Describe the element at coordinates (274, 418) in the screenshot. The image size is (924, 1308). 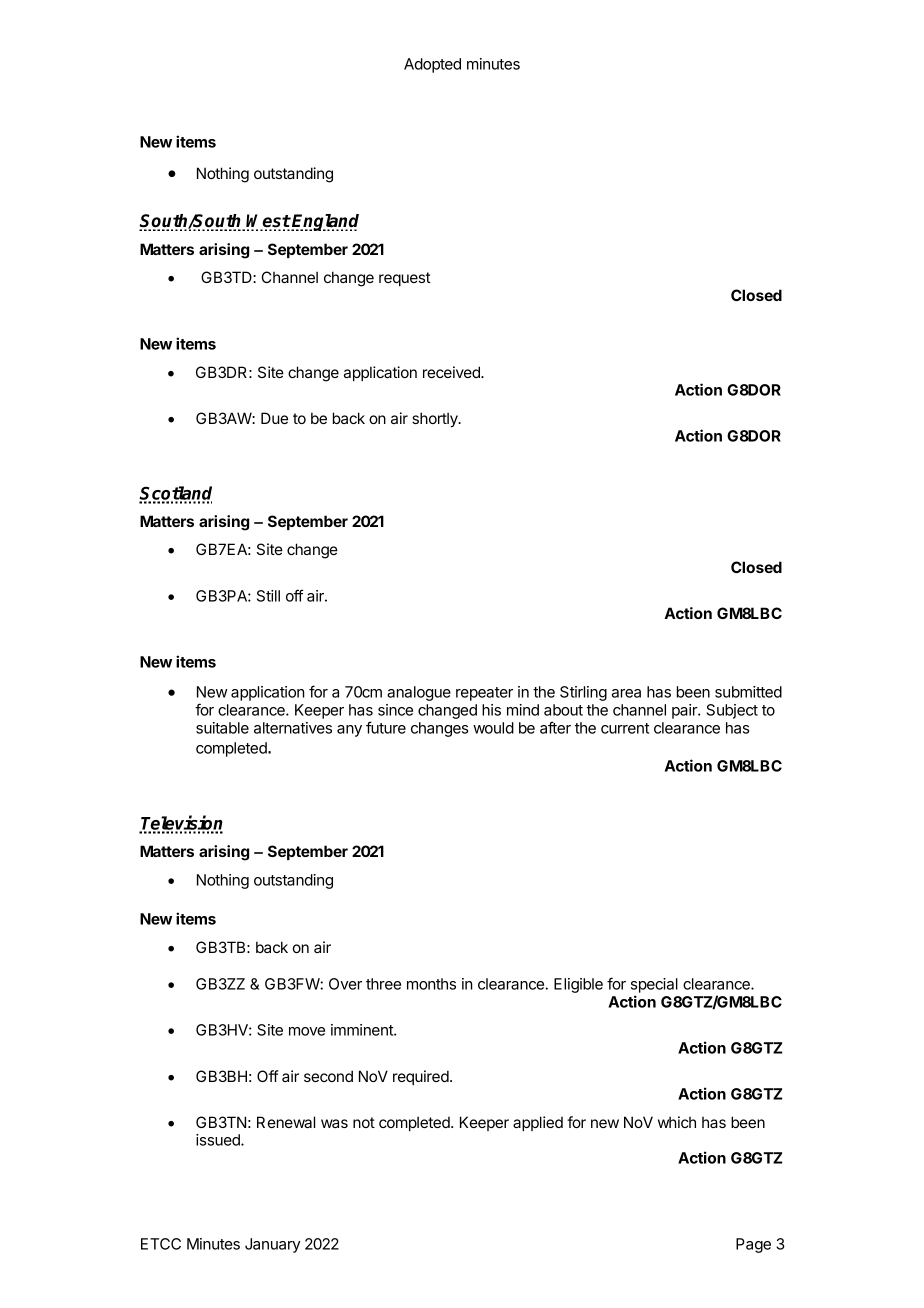
I see `Due` at that location.
